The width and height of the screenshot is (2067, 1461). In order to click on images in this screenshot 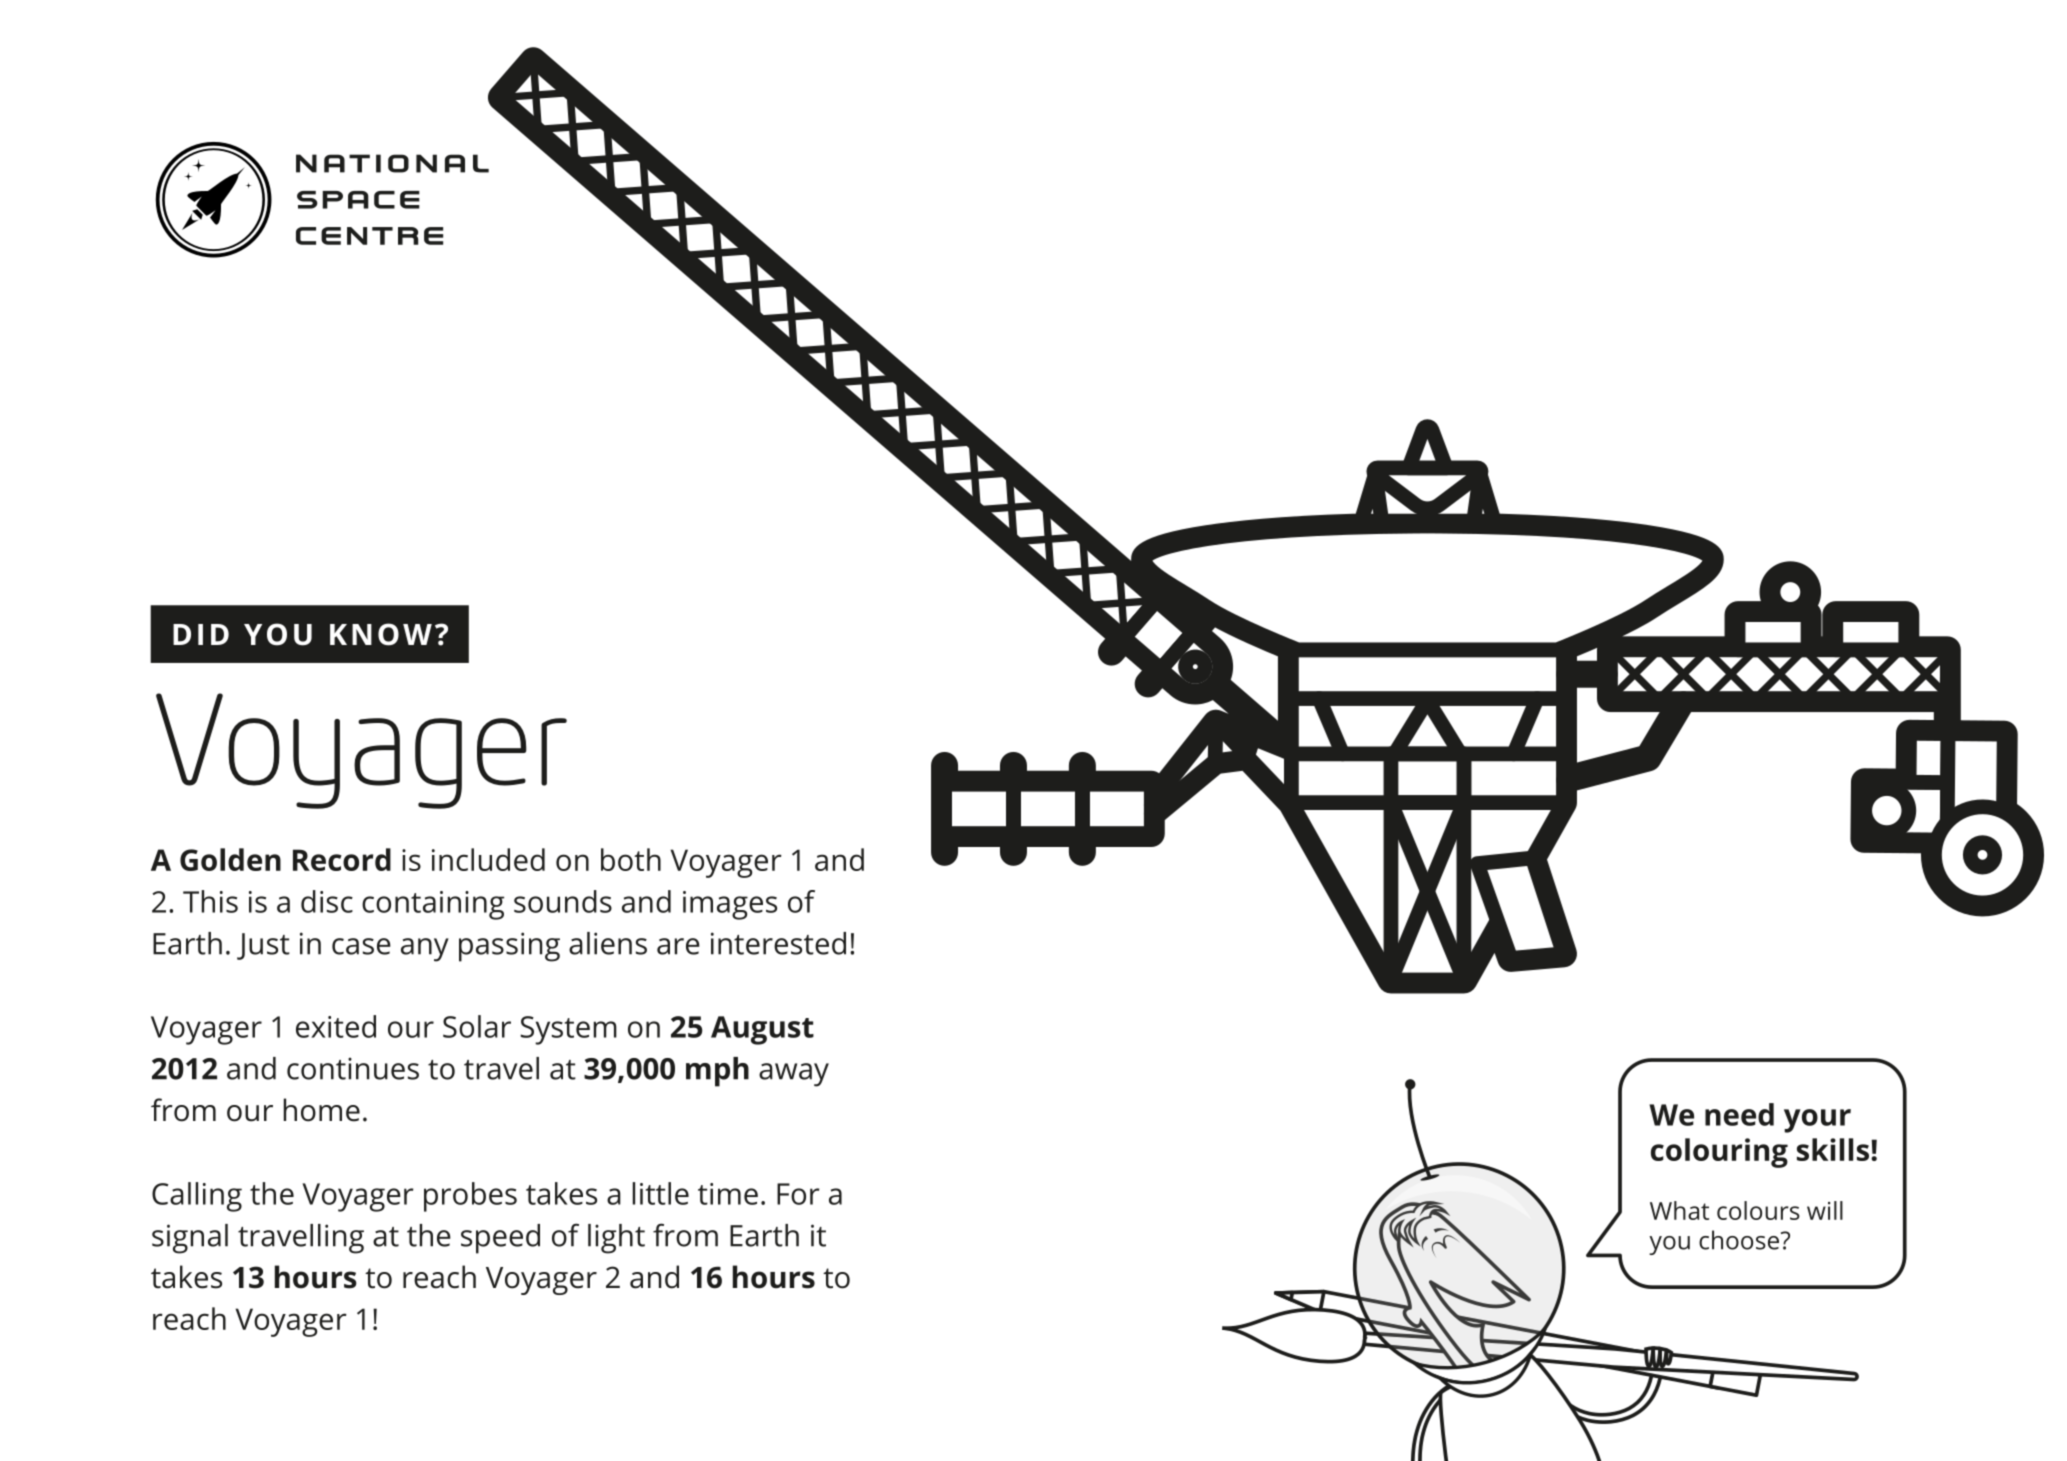, I will do `click(730, 905)`.
